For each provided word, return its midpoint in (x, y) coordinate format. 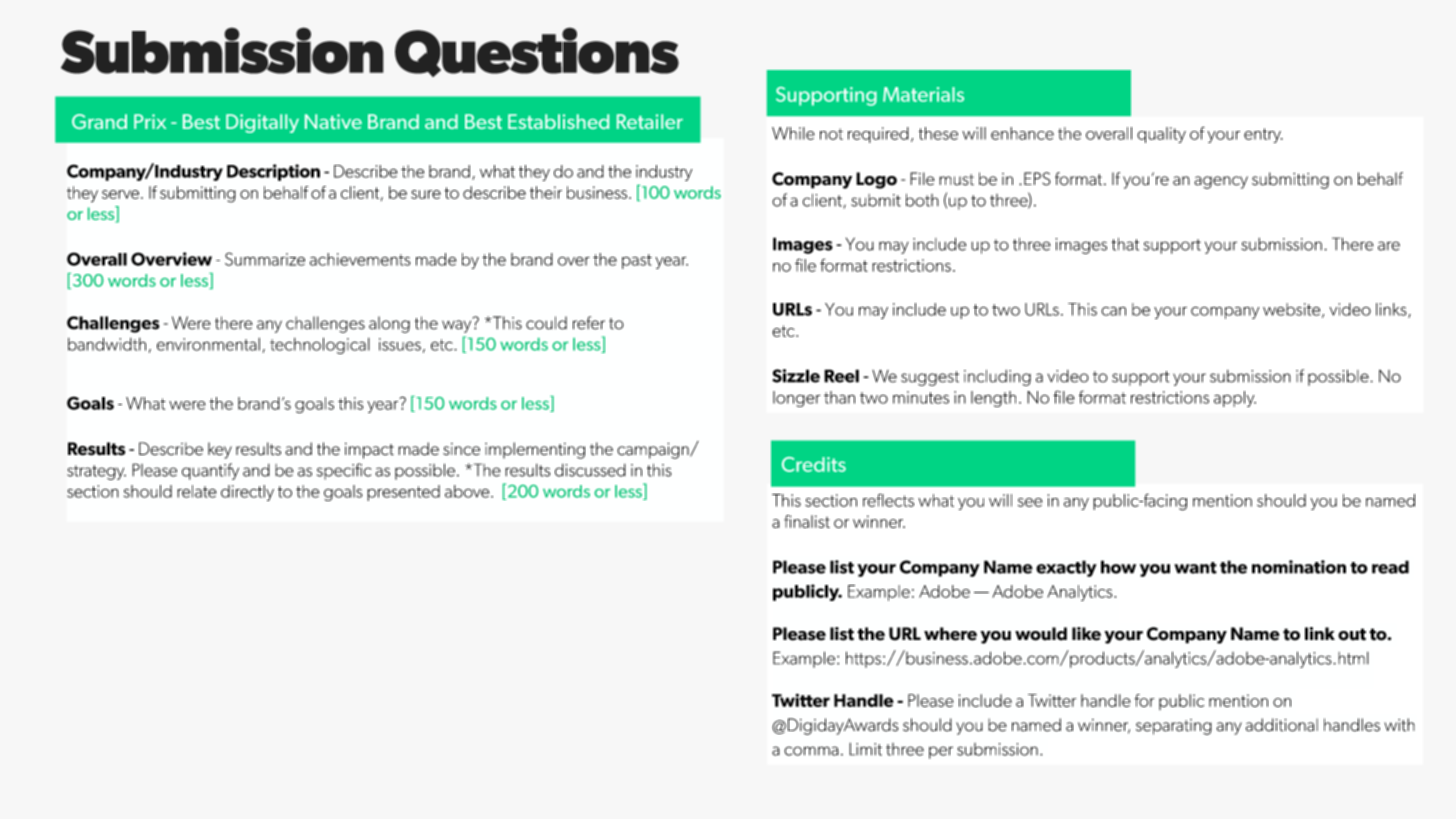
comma (811, 751)
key (220, 450)
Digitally (262, 123)
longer (797, 399)
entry (1263, 135)
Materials (923, 94)
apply (1235, 399)
